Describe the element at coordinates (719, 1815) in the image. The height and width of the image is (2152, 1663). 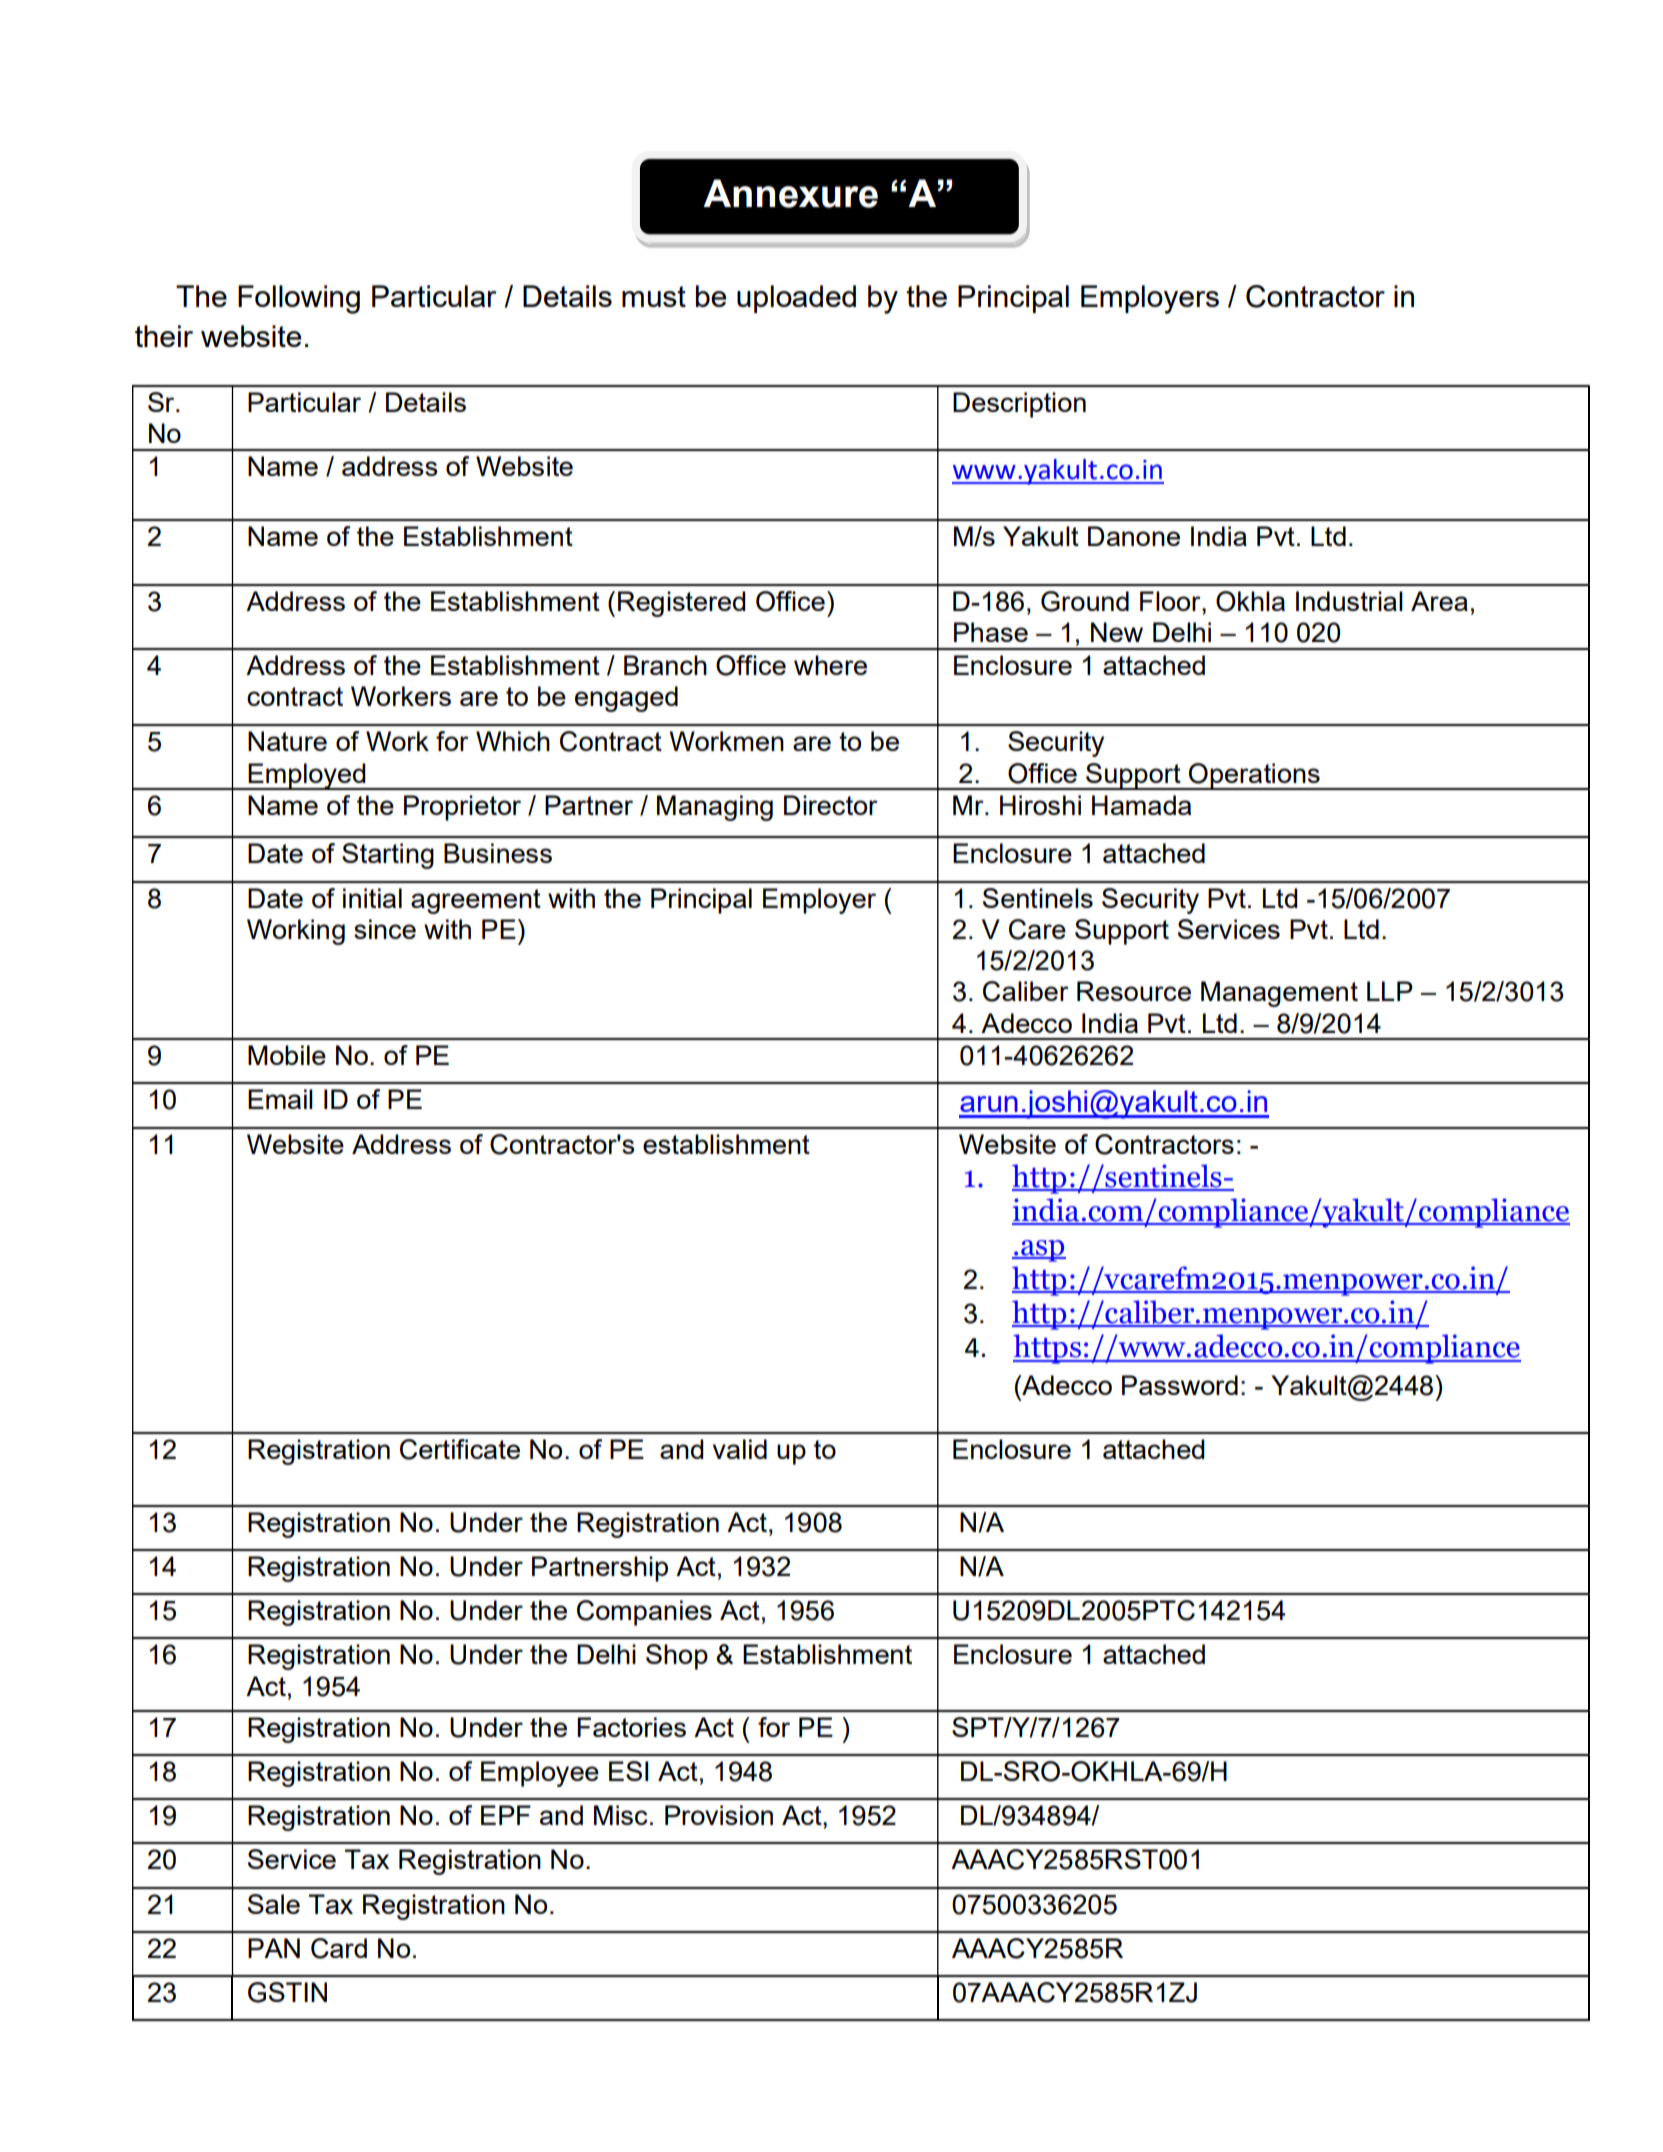
I see `Provision` at that location.
